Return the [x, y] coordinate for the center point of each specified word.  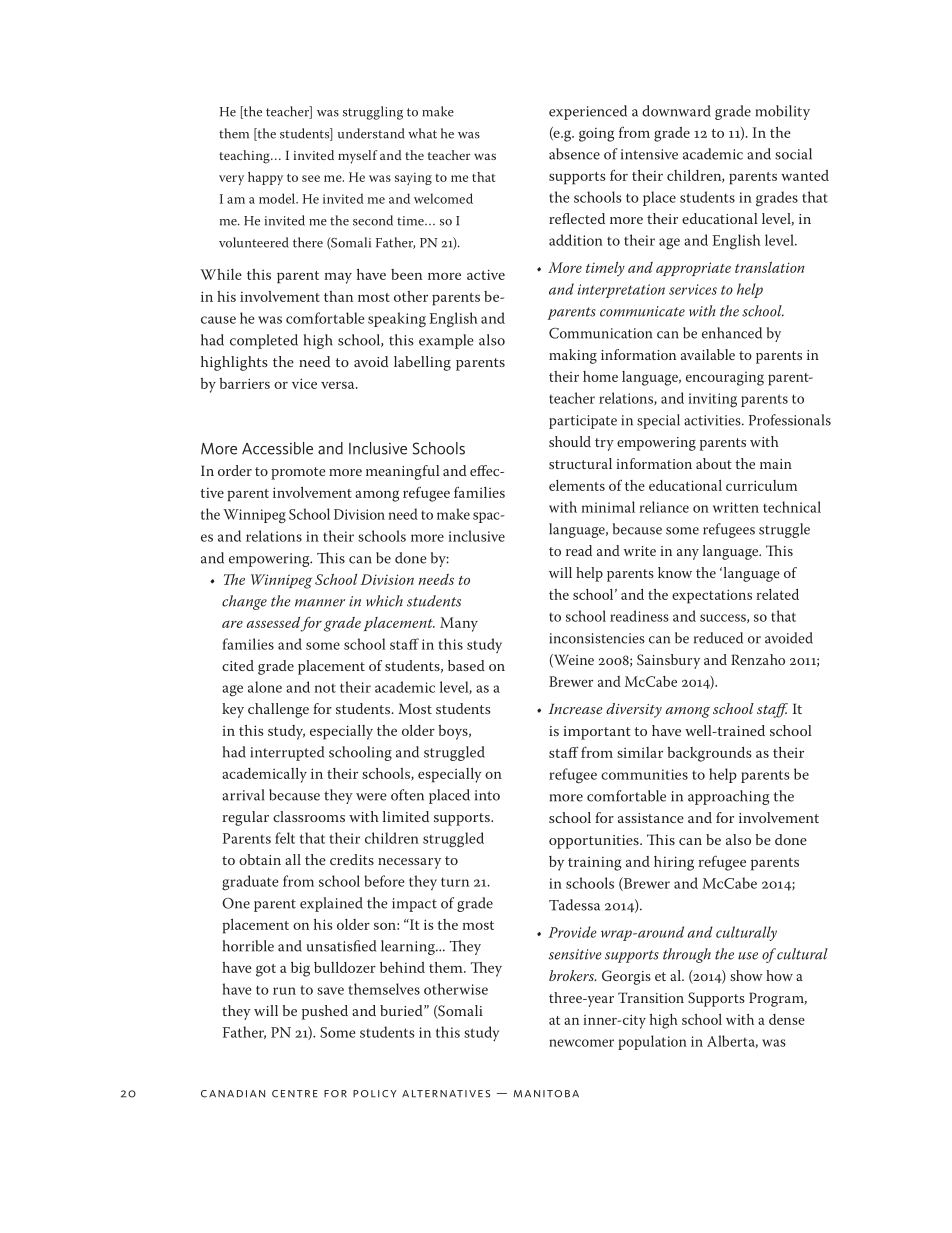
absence [574, 154]
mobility [783, 112]
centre [295, 1094]
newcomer [581, 1043]
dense [787, 1019]
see [311, 178]
